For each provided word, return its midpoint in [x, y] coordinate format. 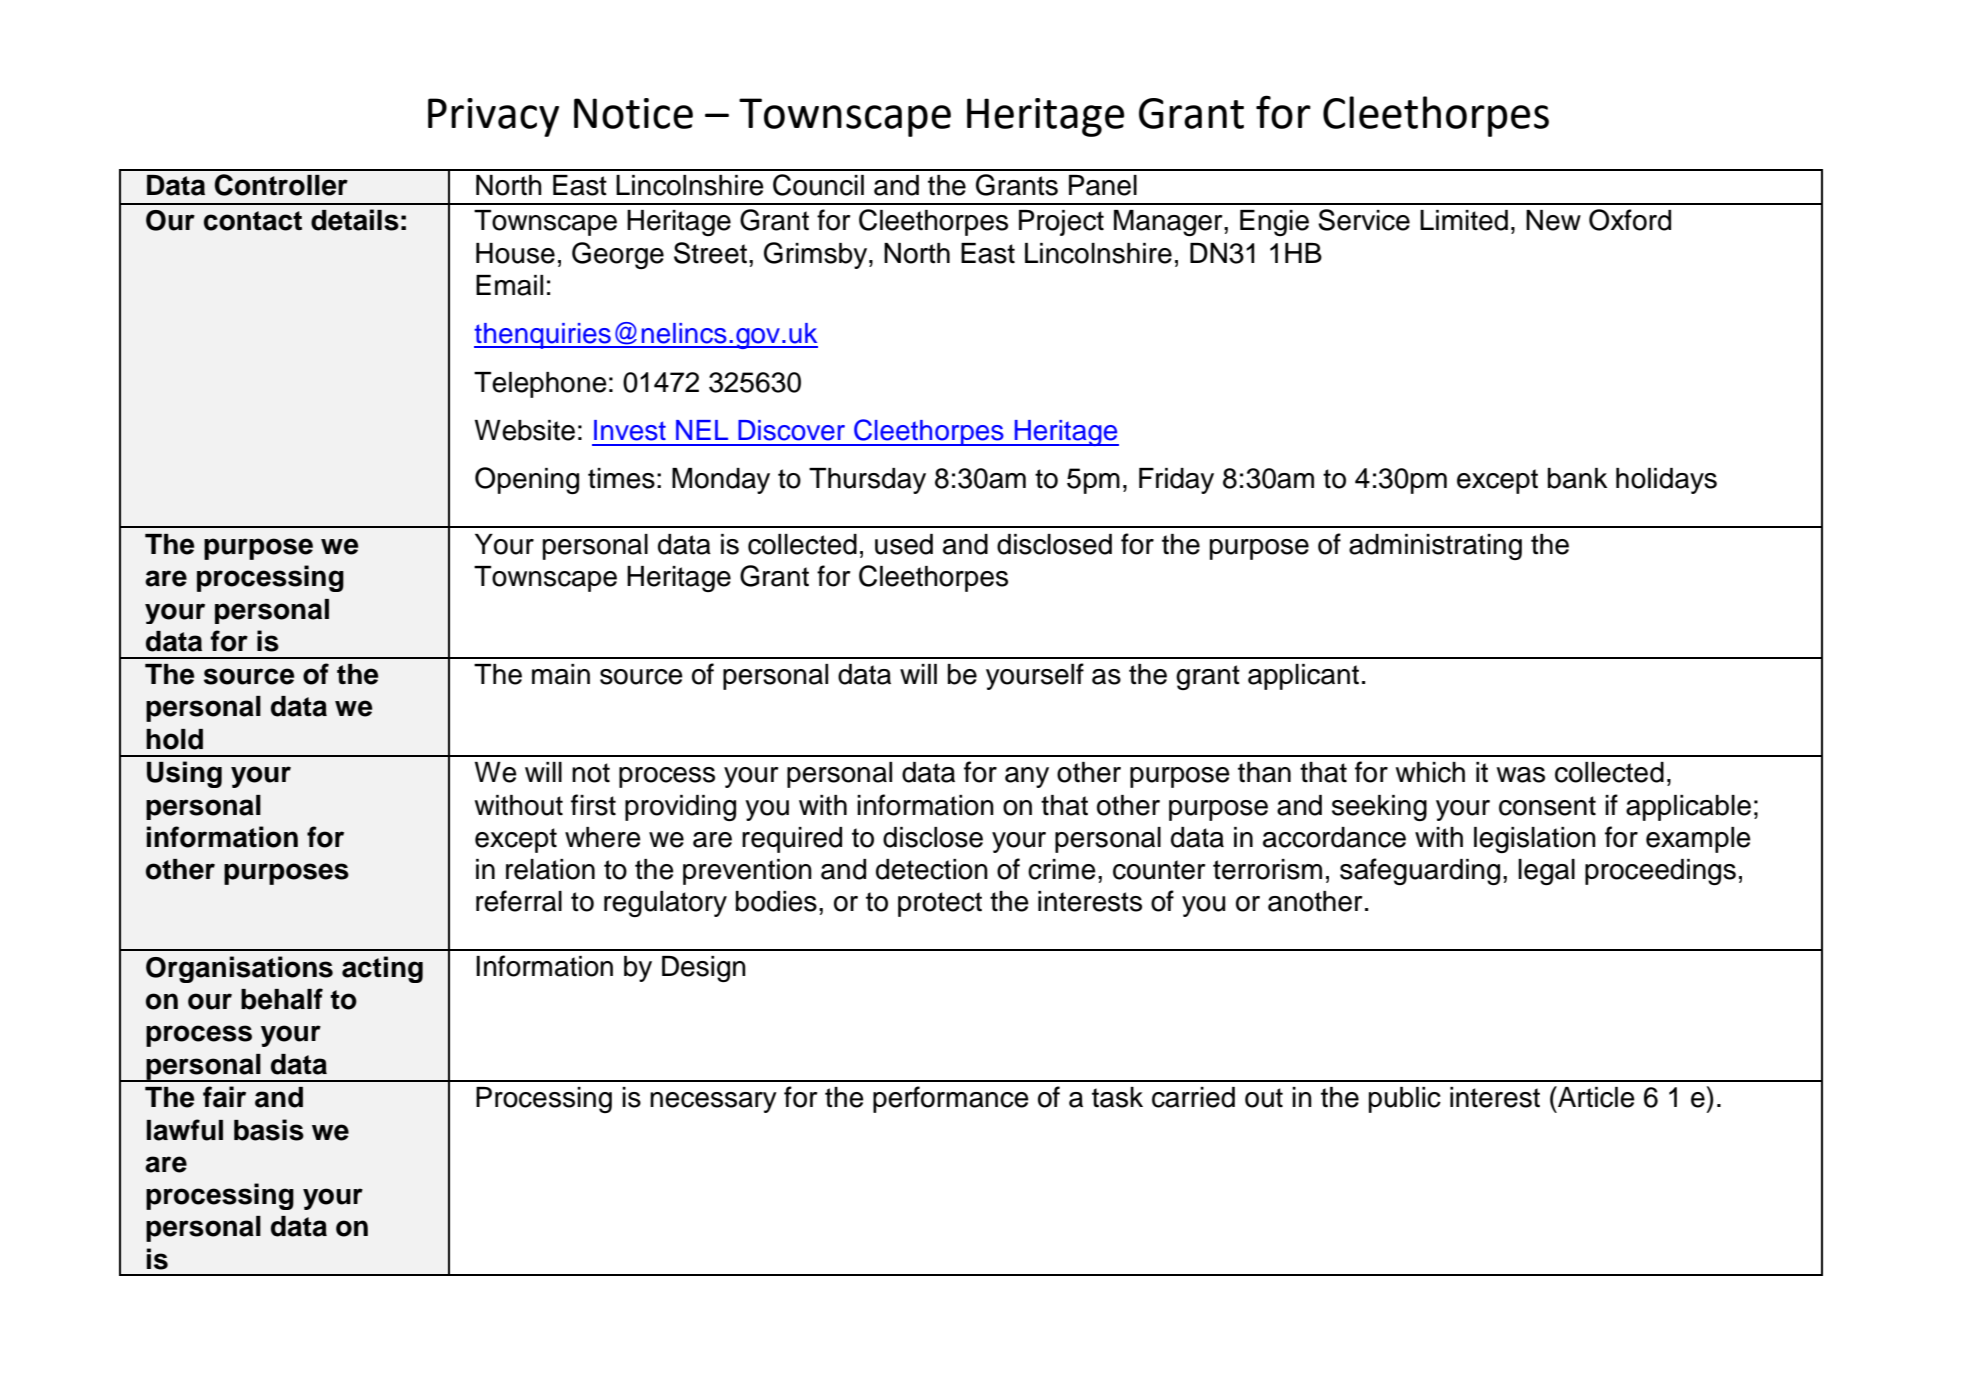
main [561, 674]
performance [951, 1099]
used [904, 544]
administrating [1435, 547]
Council [818, 185]
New [1553, 220]
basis [269, 1130]
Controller [281, 185]
